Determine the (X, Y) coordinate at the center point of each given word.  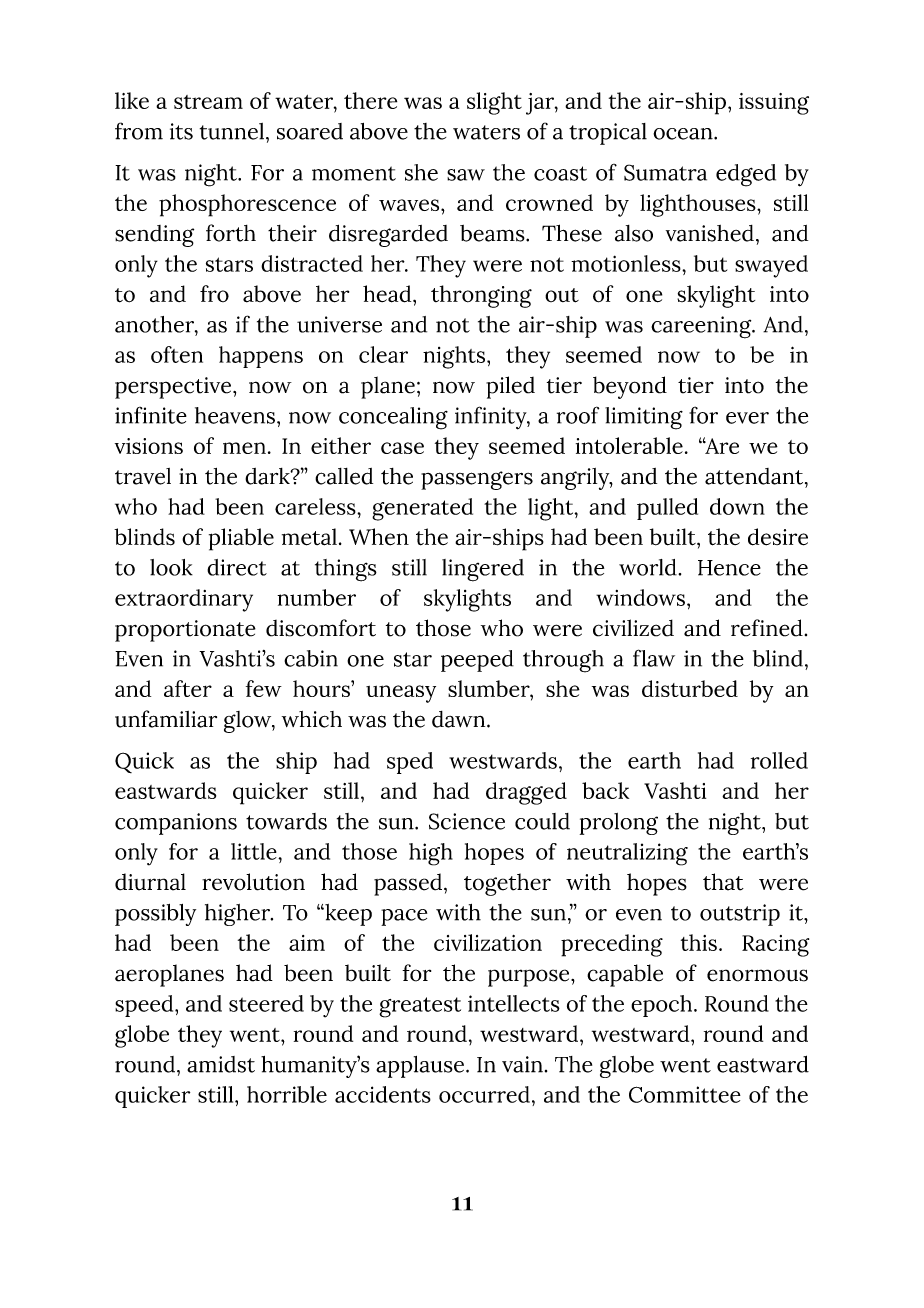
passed (408, 884)
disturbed (690, 688)
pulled (667, 509)
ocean (684, 134)
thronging (481, 296)
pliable (241, 539)
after (188, 688)
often (177, 354)
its (181, 131)
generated (422, 509)
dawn (460, 719)
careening (702, 327)
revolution (253, 882)
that (723, 882)
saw (466, 175)
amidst (221, 1064)
